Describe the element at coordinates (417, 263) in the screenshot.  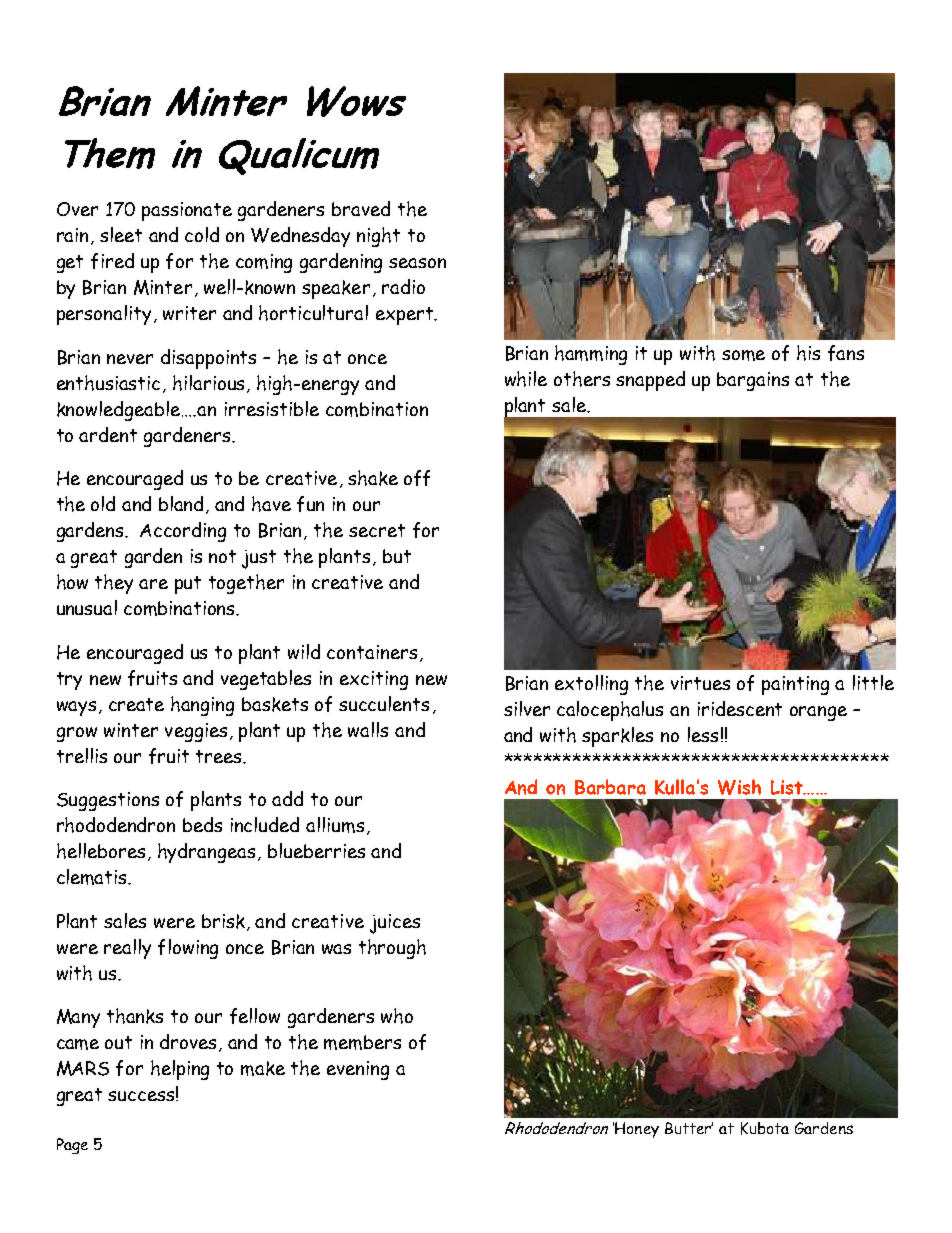
I see `season` at that location.
